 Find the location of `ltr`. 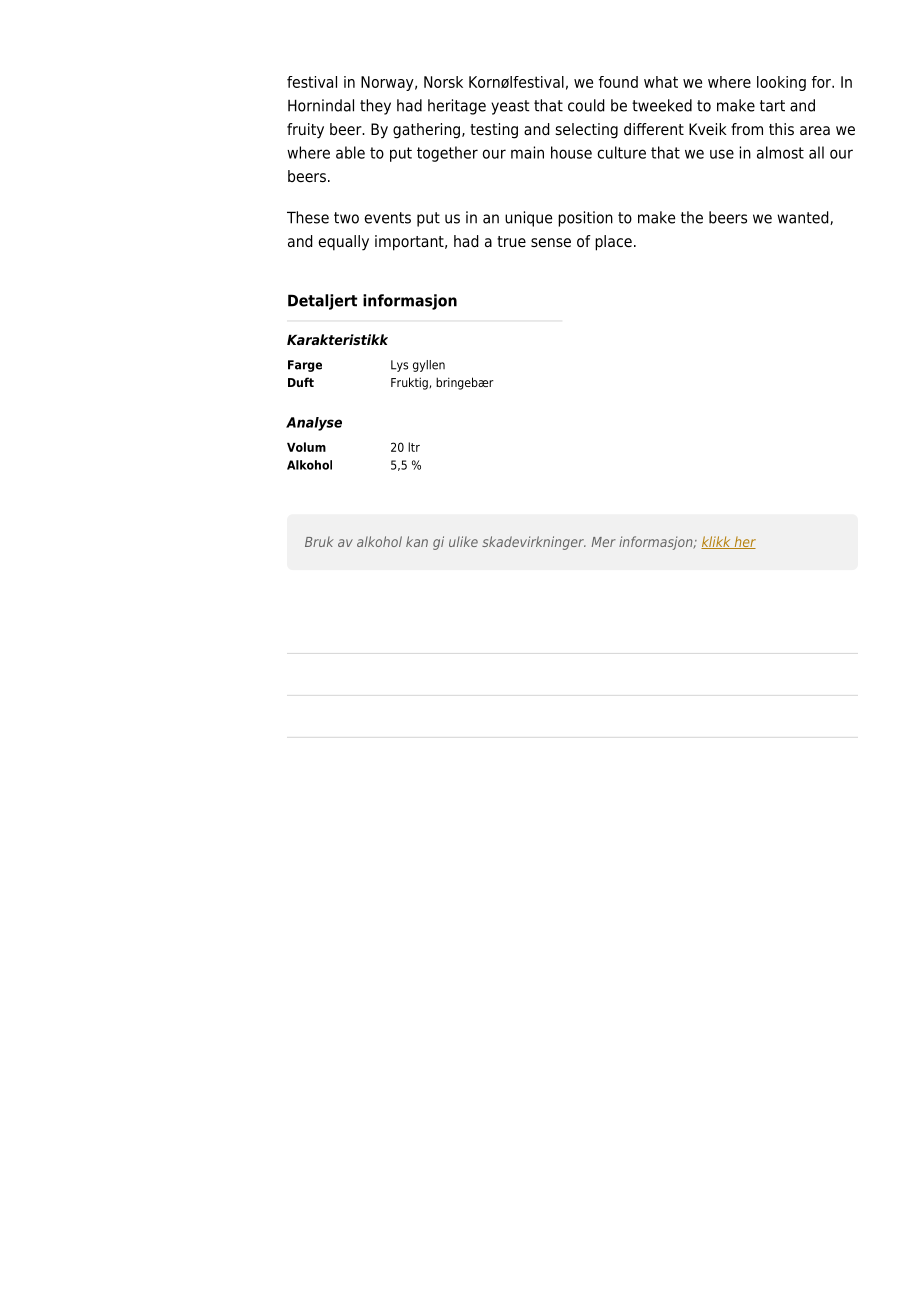

ltr is located at coordinates (414, 447).
